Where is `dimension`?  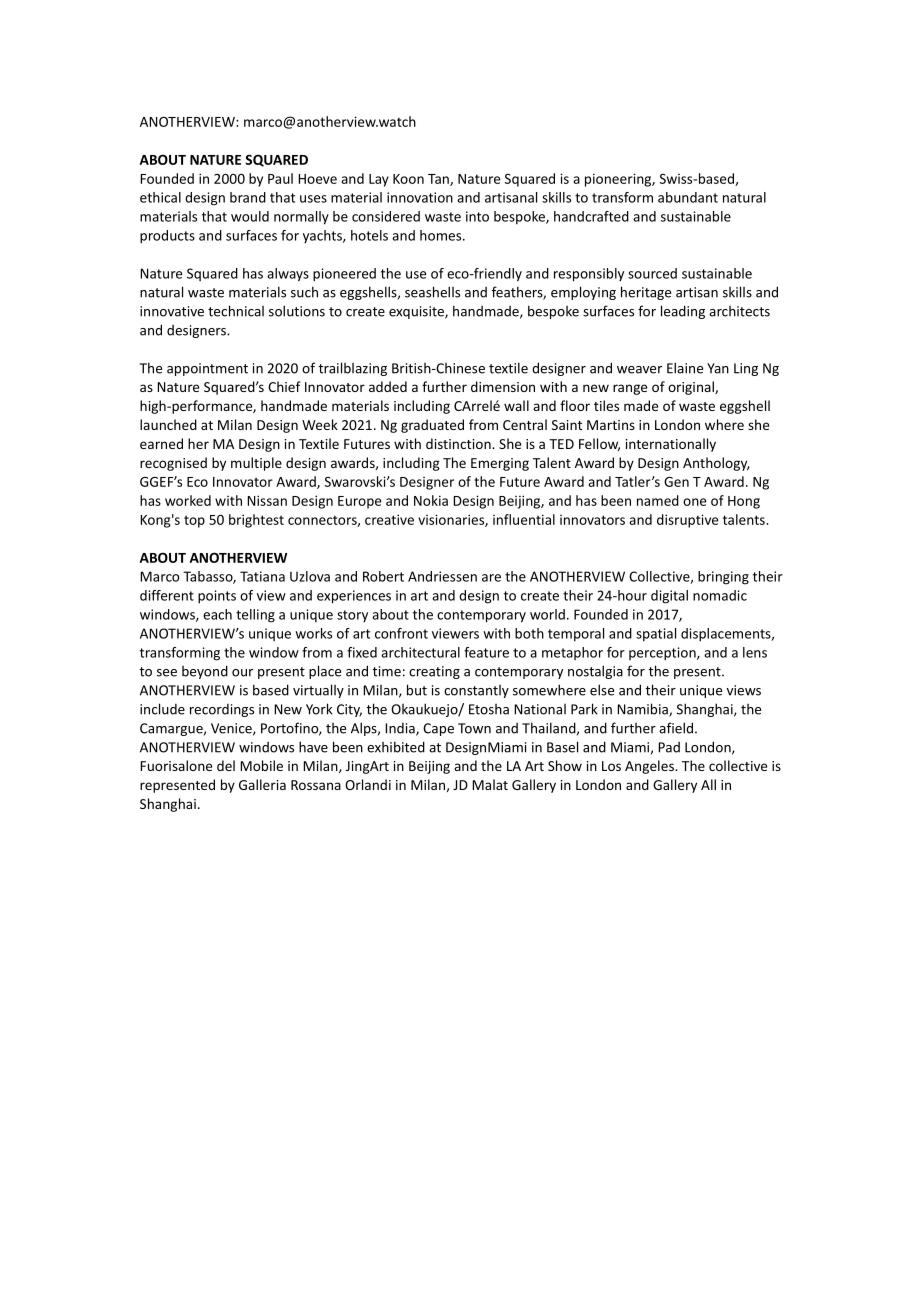 dimension is located at coordinates (503, 386).
